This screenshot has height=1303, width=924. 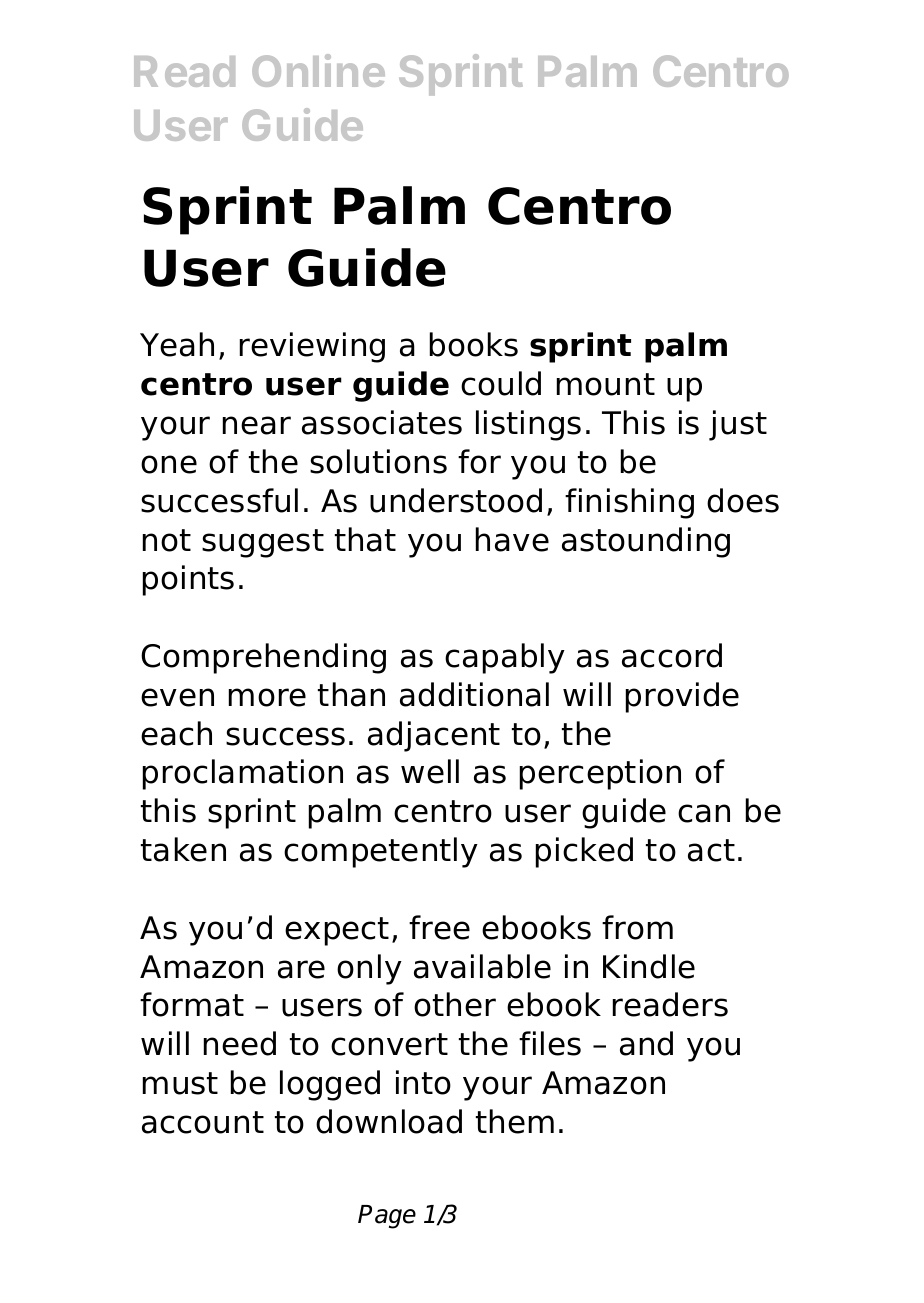 I want to click on reviewing, so click(x=312, y=347).
